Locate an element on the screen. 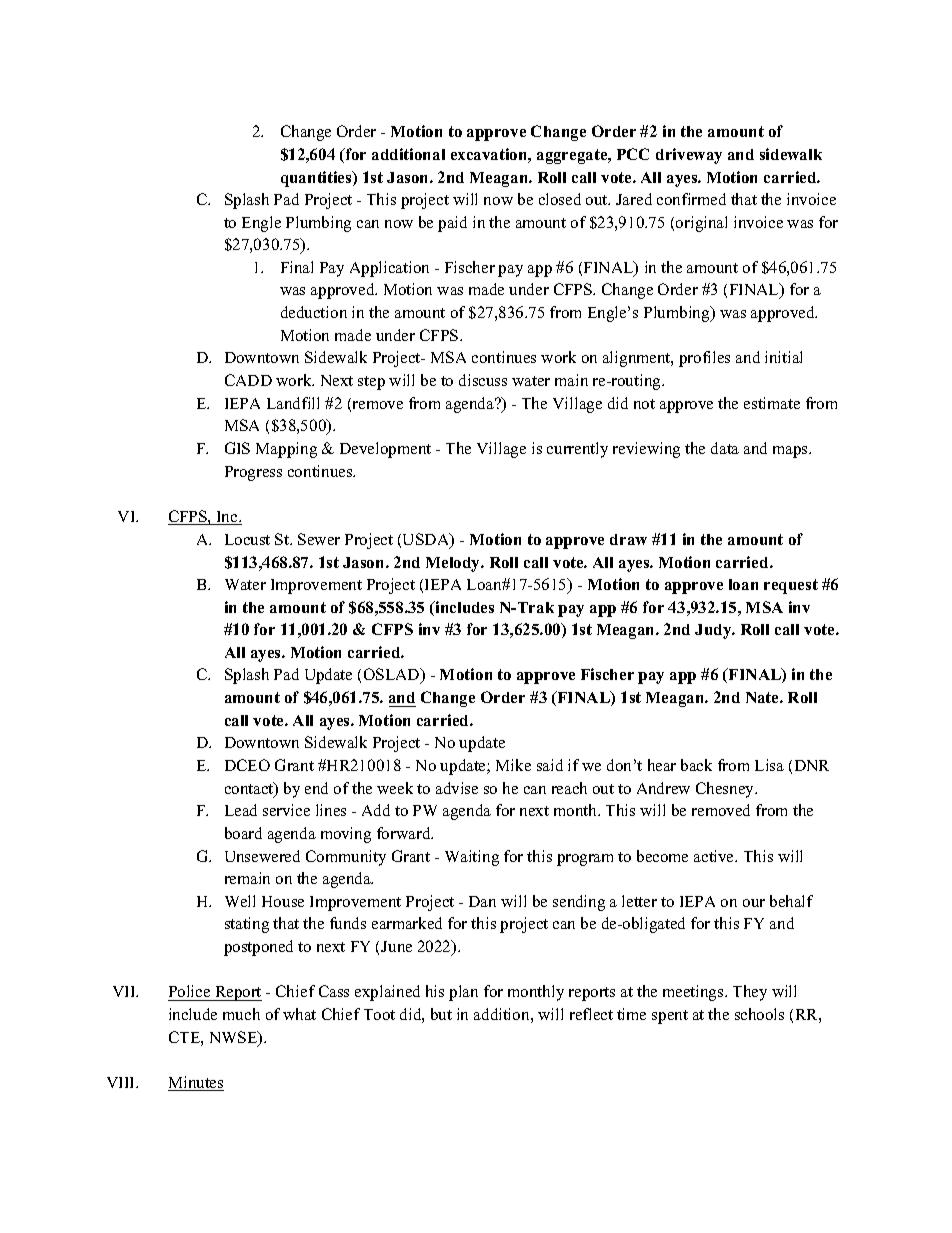 This screenshot has width=952, height=1233. paid is located at coordinates (452, 224).
